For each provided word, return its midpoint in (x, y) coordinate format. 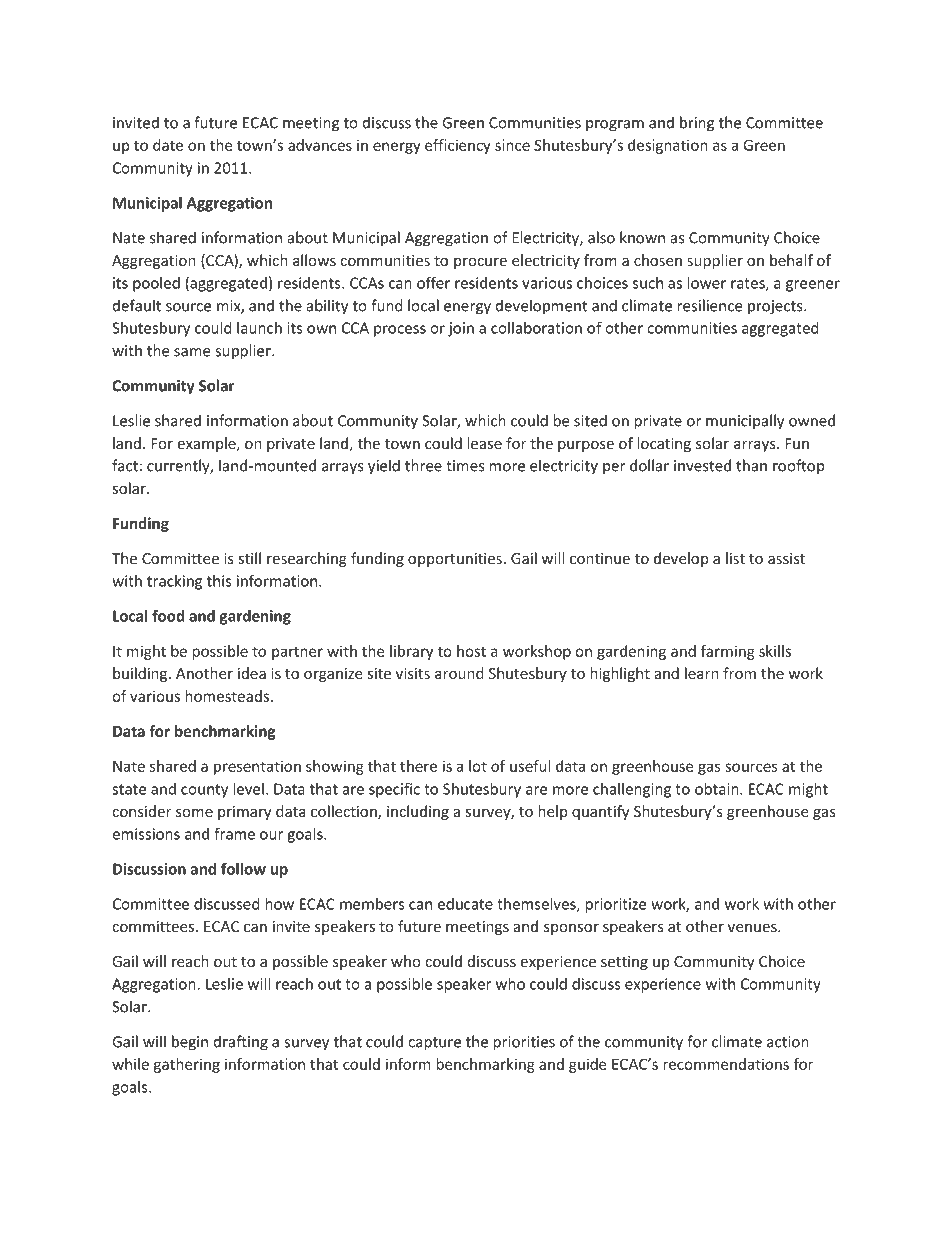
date (168, 145)
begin (190, 1043)
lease (484, 443)
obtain (718, 789)
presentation (257, 767)
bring (697, 124)
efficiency (458, 146)
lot (478, 766)
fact (125, 465)
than (751, 465)
